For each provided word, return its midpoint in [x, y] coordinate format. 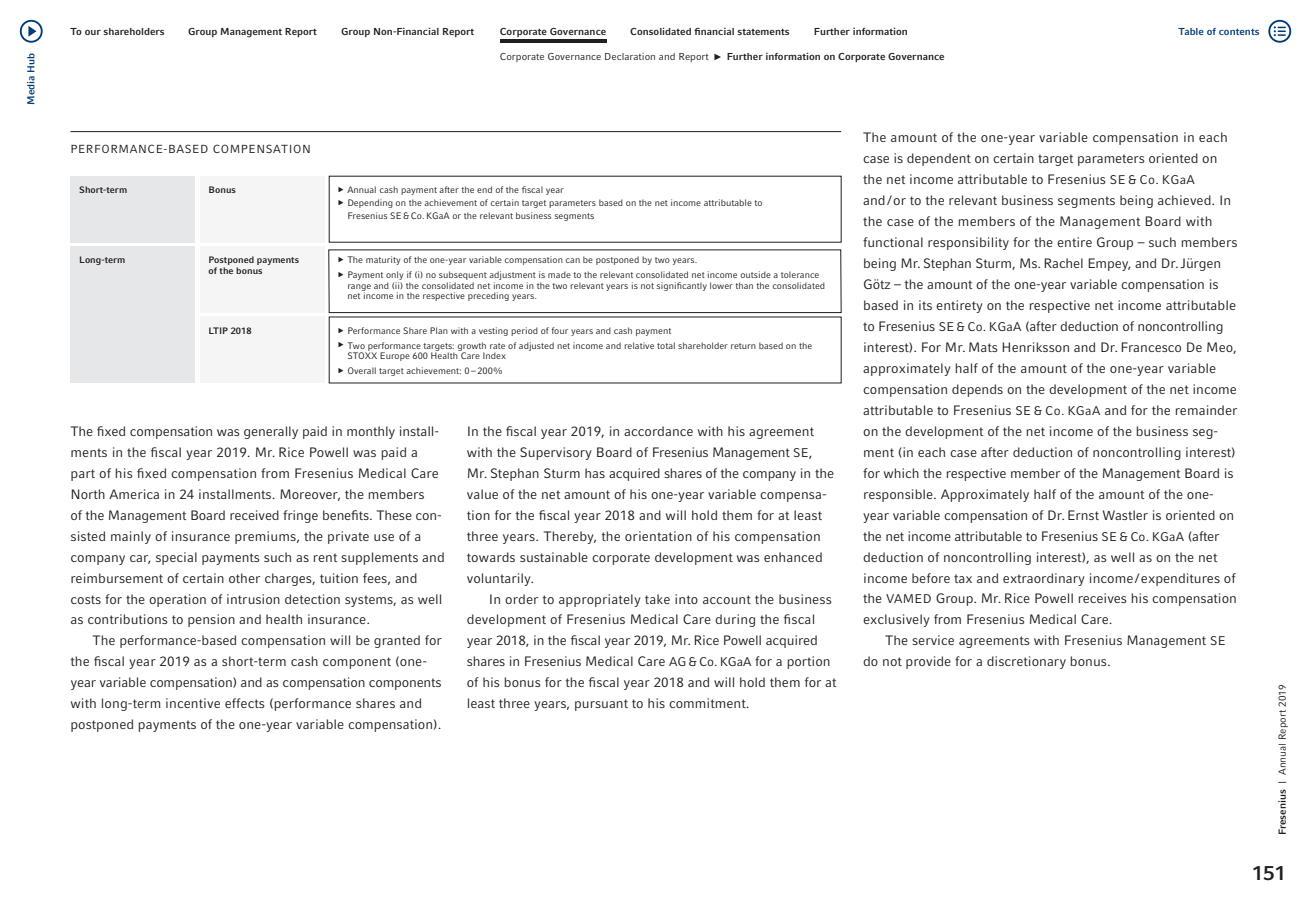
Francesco [1151, 347]
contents [1239, 32]
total [666, 345]
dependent [939, 159]
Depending [370, 203]
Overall [362, 370]
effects [245, 703]
